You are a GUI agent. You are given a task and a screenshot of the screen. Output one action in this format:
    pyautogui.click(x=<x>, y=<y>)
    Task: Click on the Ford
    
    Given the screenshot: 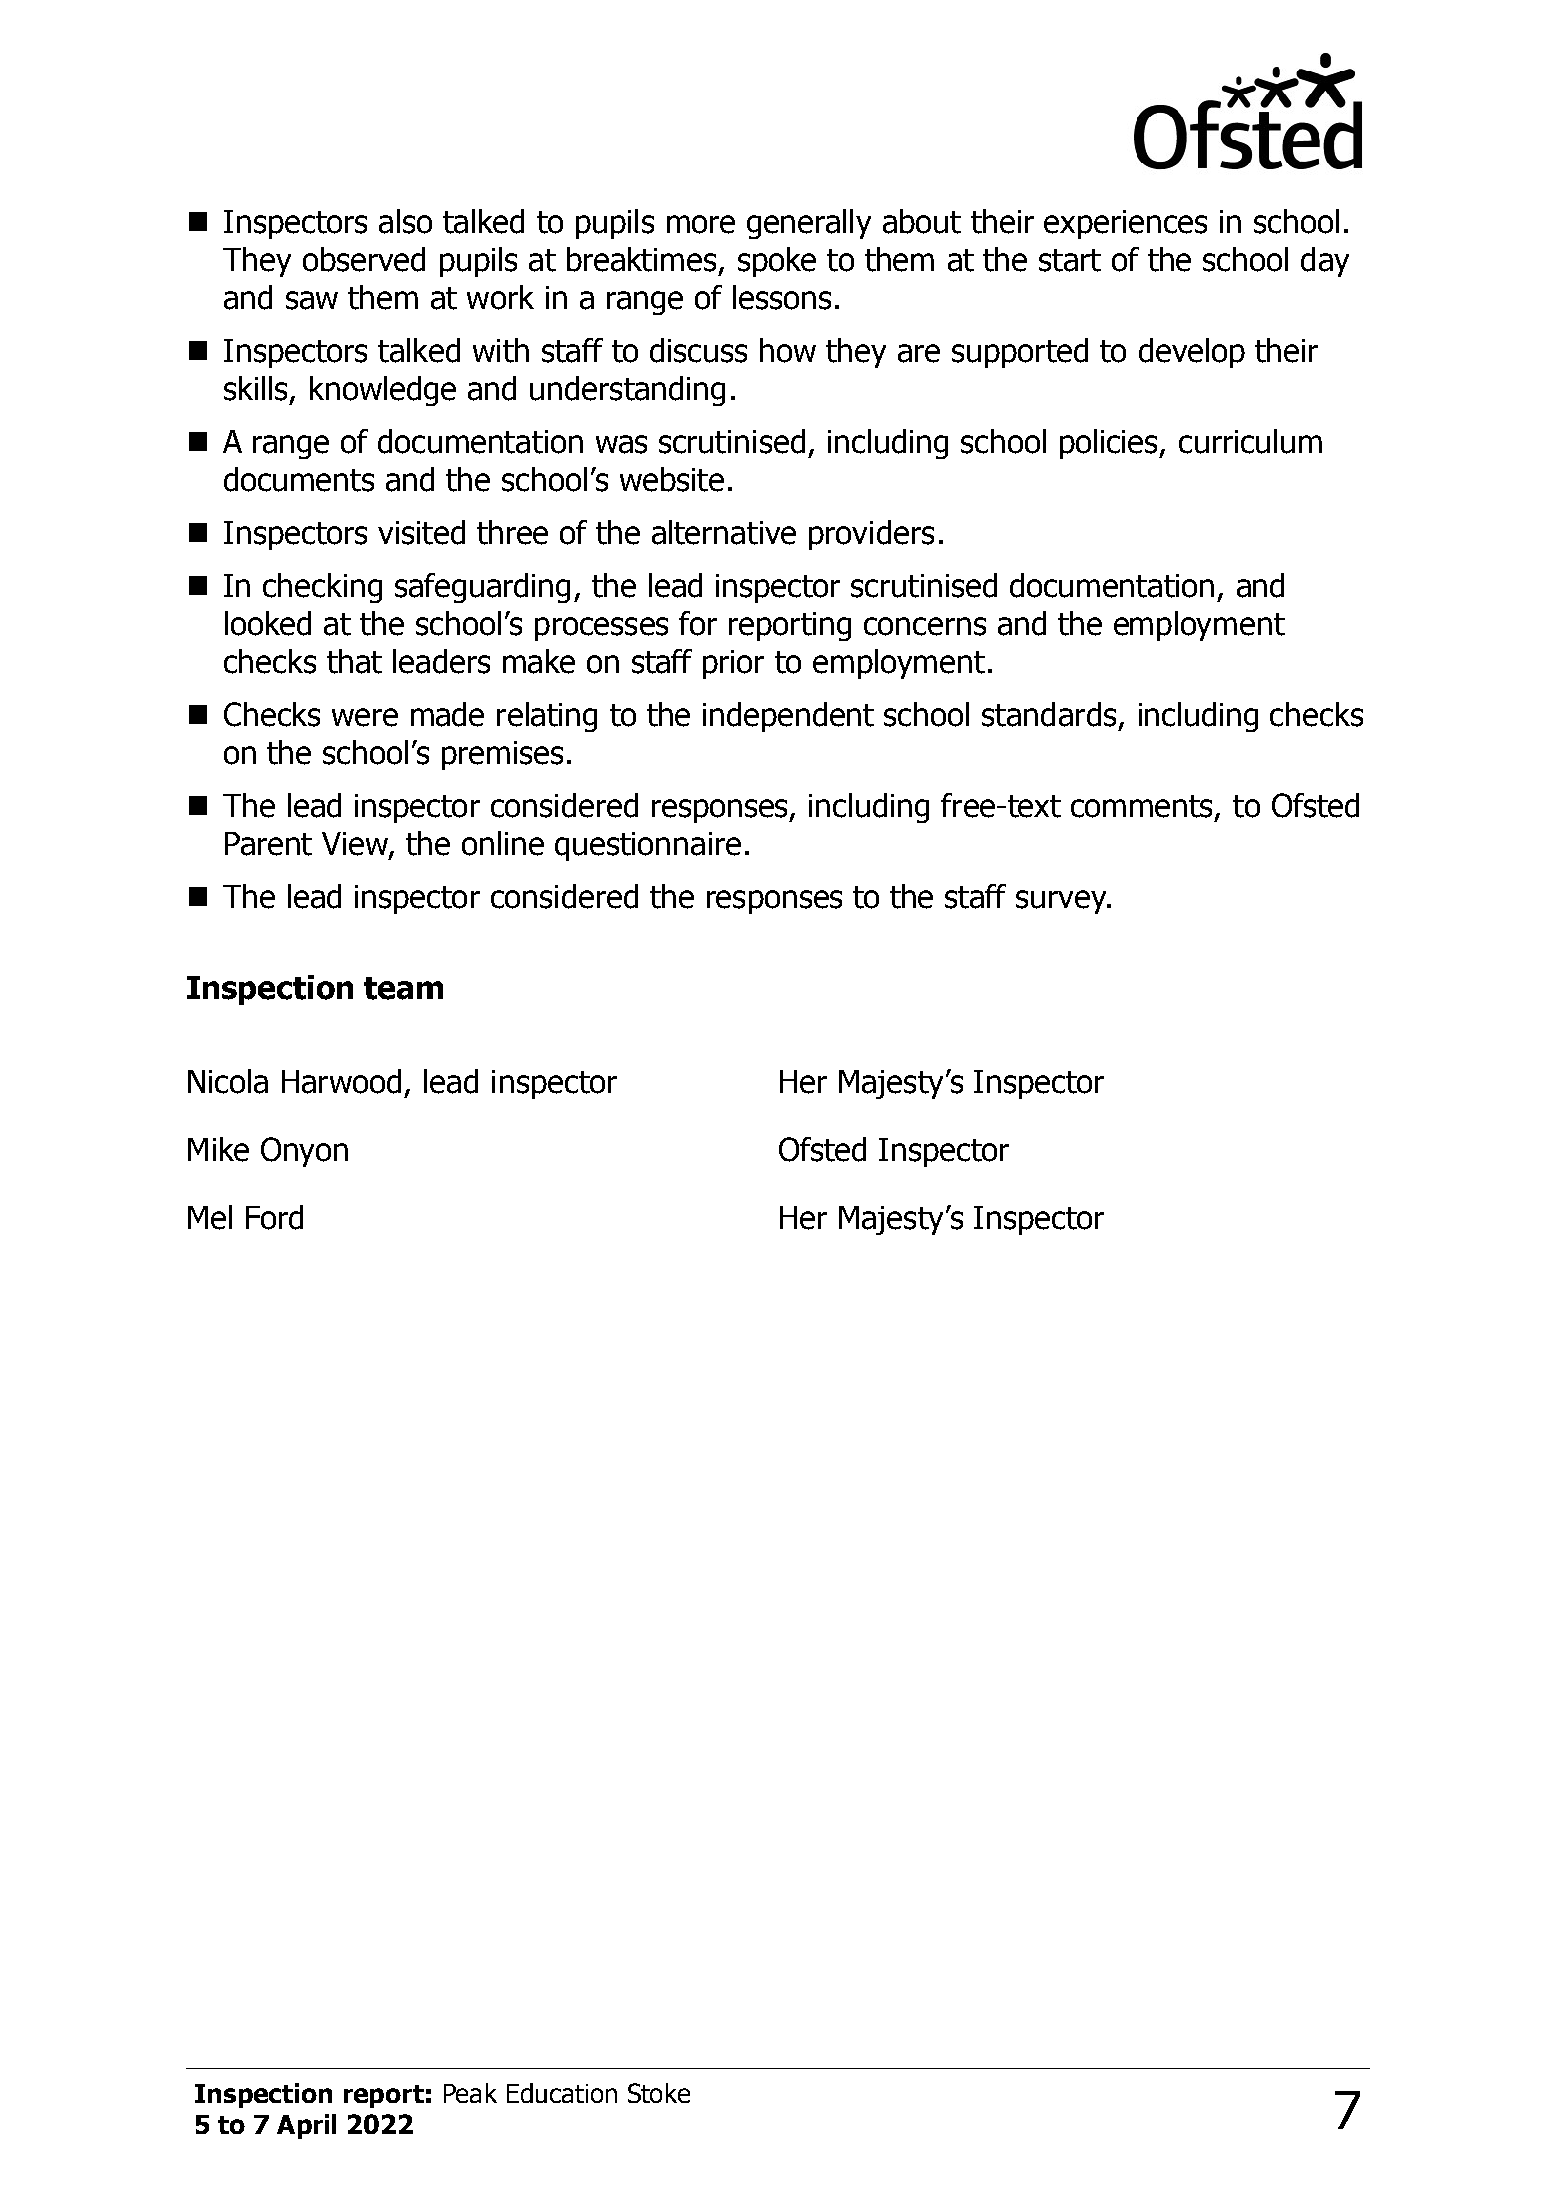 What is the action you would take?
    pyautogui.click(x=274, y=1217)
